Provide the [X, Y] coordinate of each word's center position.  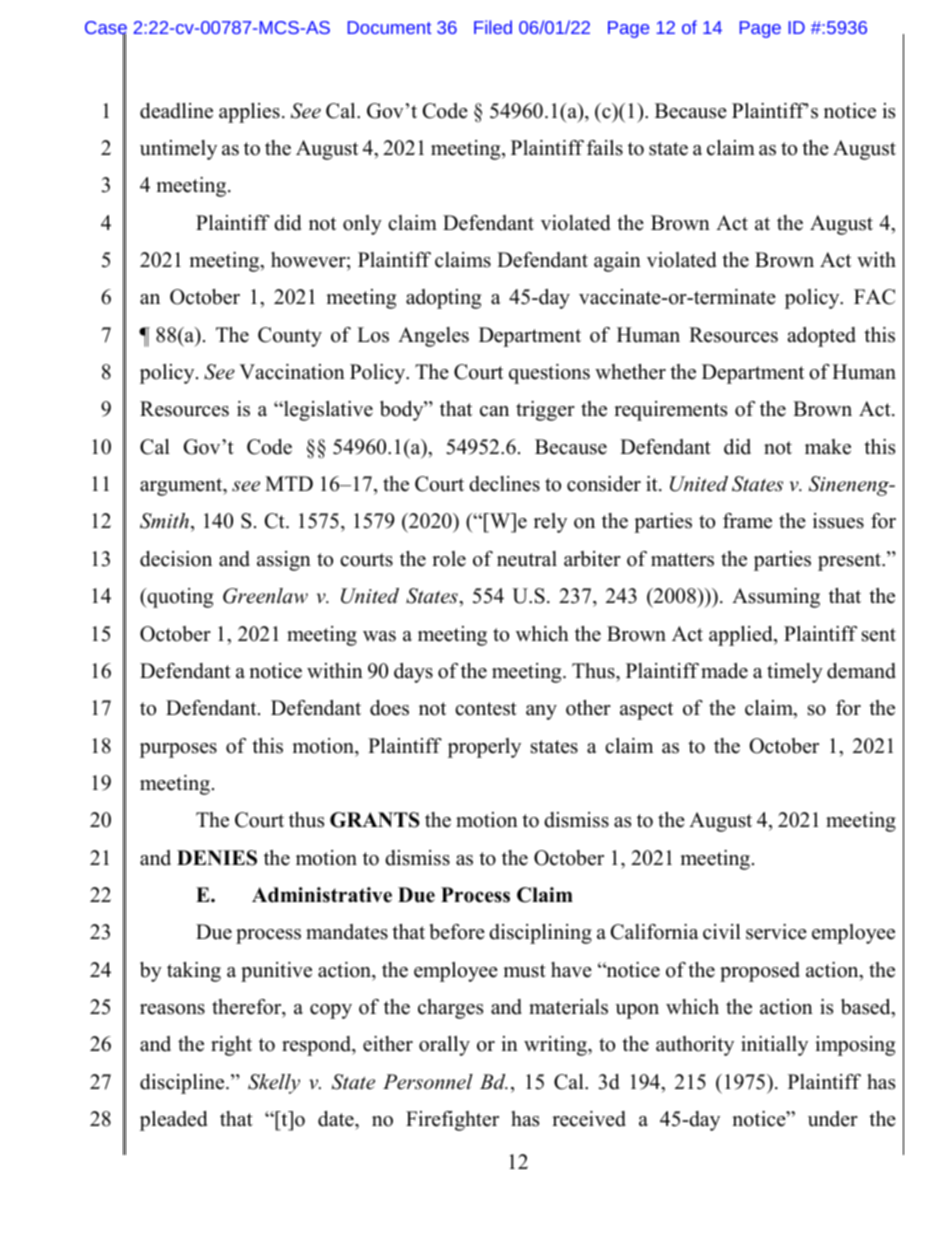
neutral [527, 559]
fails [605, 148]
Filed [493, 27]
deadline [176, 111]
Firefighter [452, 1121]
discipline [183, 1084]
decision [176, 559]
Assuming [776, 598]
